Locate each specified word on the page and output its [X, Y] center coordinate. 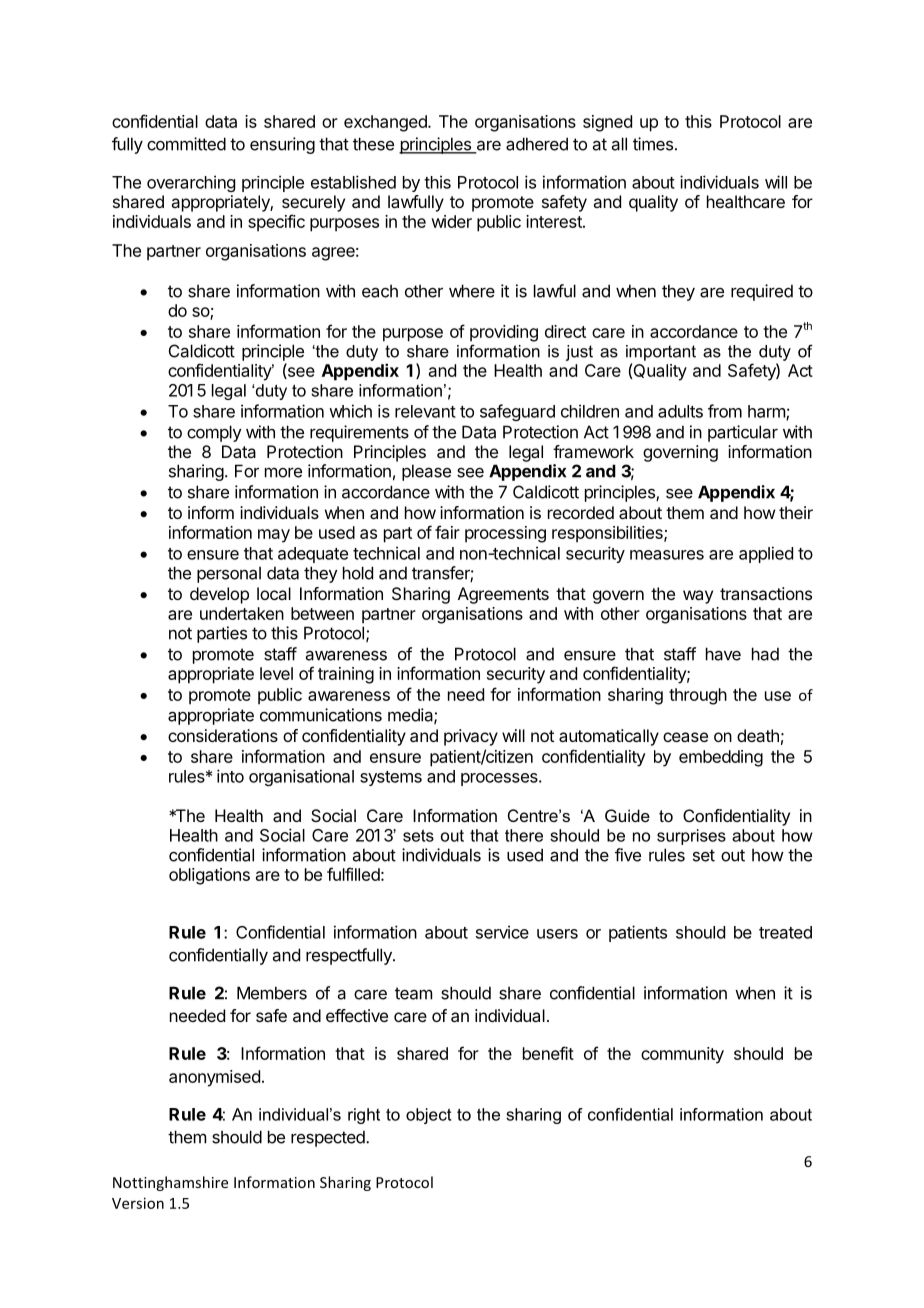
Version [138, 1203]
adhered [537, 144]
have [723, 654]
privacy [471, 737]
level [276, 673]
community [682, 1055]
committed [186, 144]
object [429, 1116]
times [654, 144]
